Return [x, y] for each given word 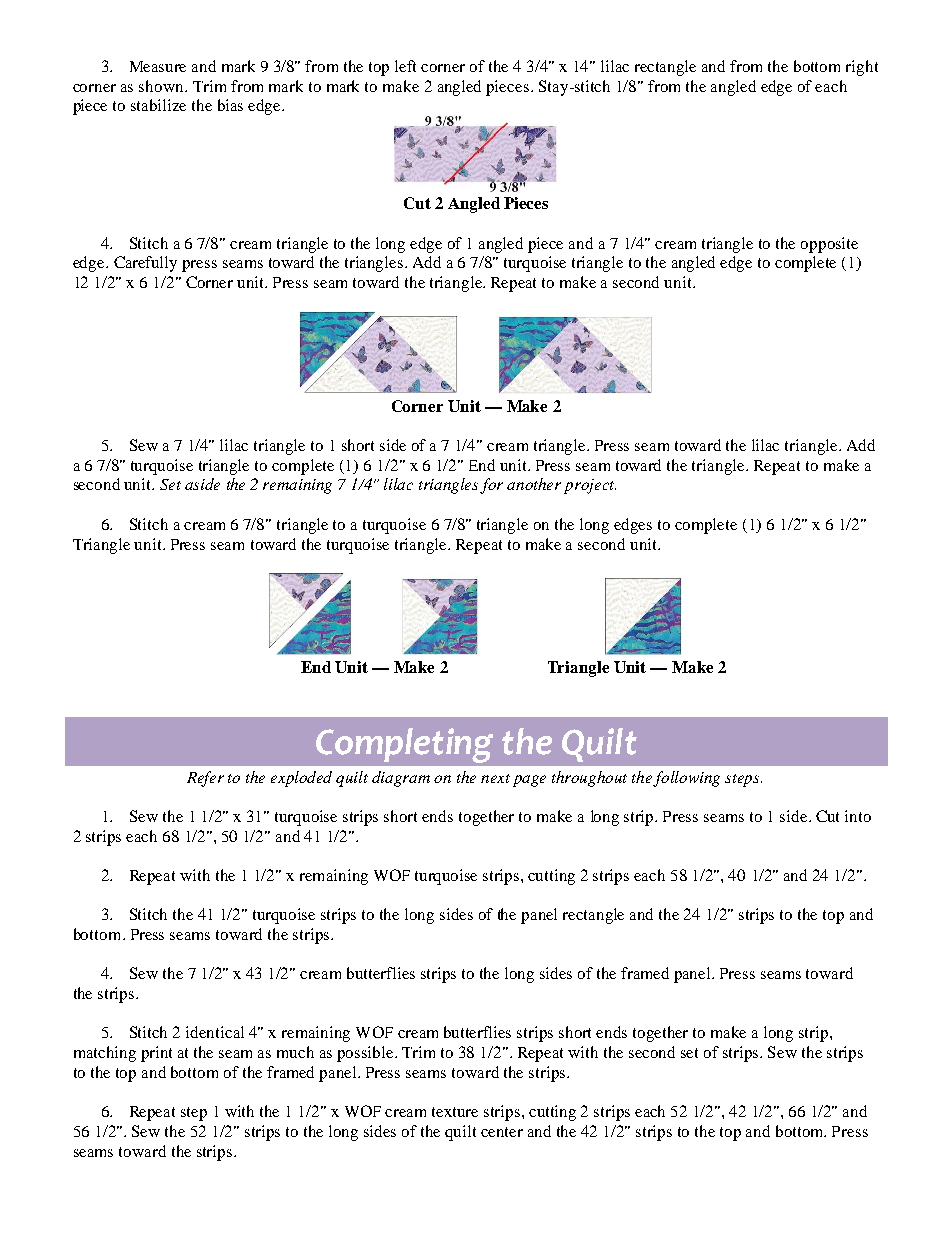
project [590, 486]
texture [455, 1112]
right [862, 68]
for [491, 486]
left [405, 66]
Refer [205, 779]
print [156, 1054]
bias [230, 105]
